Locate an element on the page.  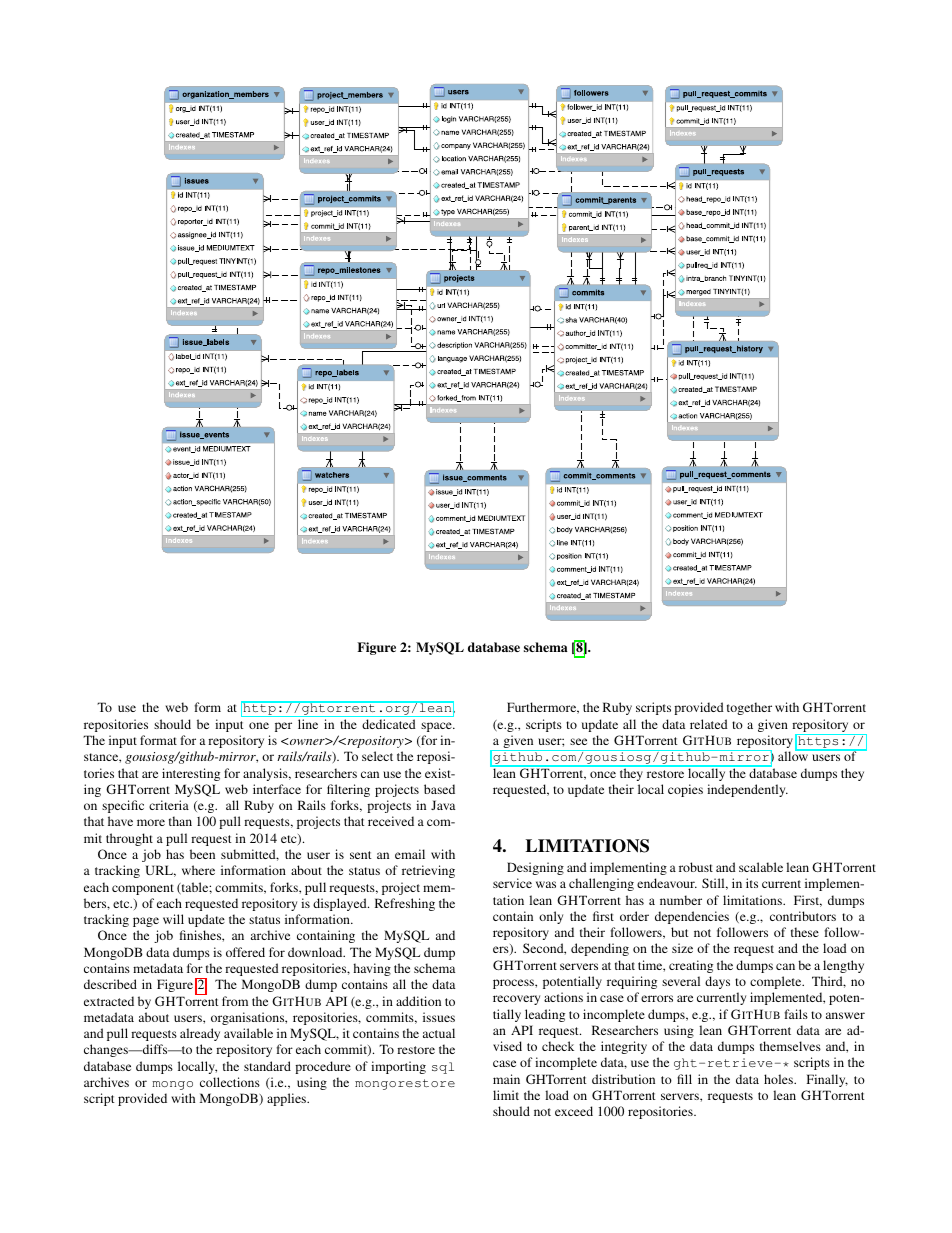
Java is located at coordinates (443, 805).
